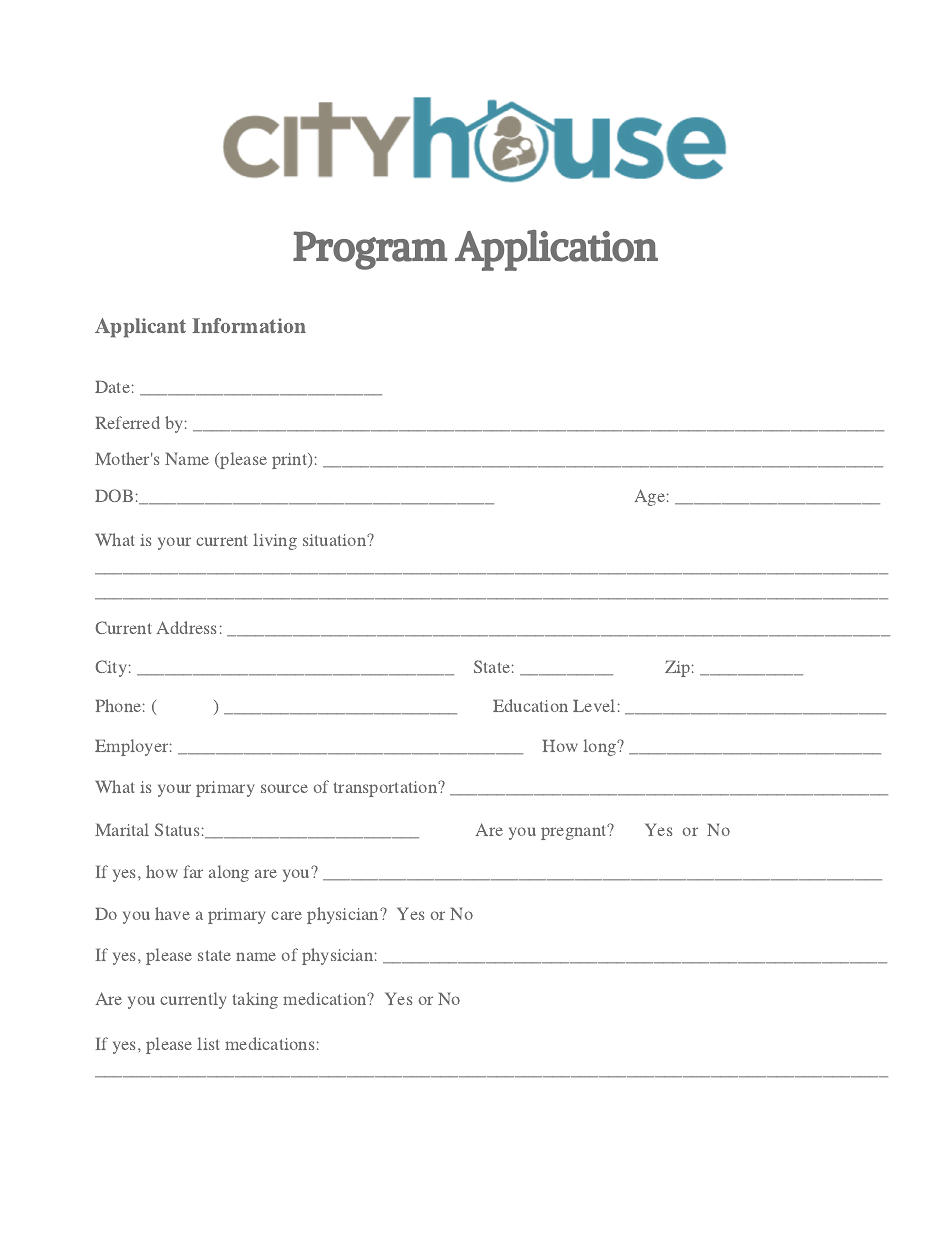 Image resolution: width=952 pixels, height=1233 pixels. What do you see at coordinates (370, 250) in the image?
I see `Program` at bounding box center [370, 250].
